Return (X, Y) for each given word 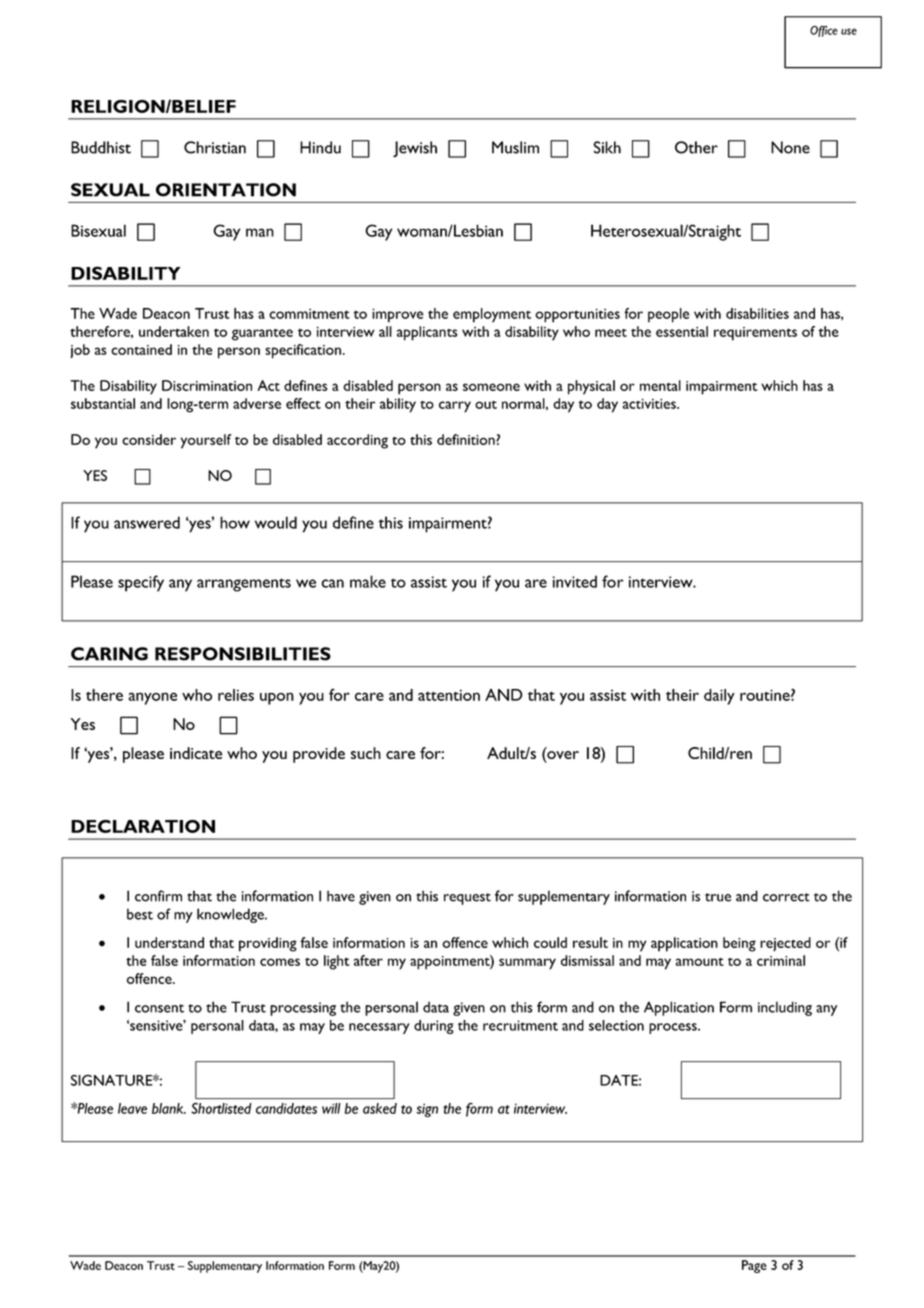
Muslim (515, 147)
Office (824, 31)
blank (169, 1108)
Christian (215, 147)
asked (380, 1108)
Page (754, 1266)
